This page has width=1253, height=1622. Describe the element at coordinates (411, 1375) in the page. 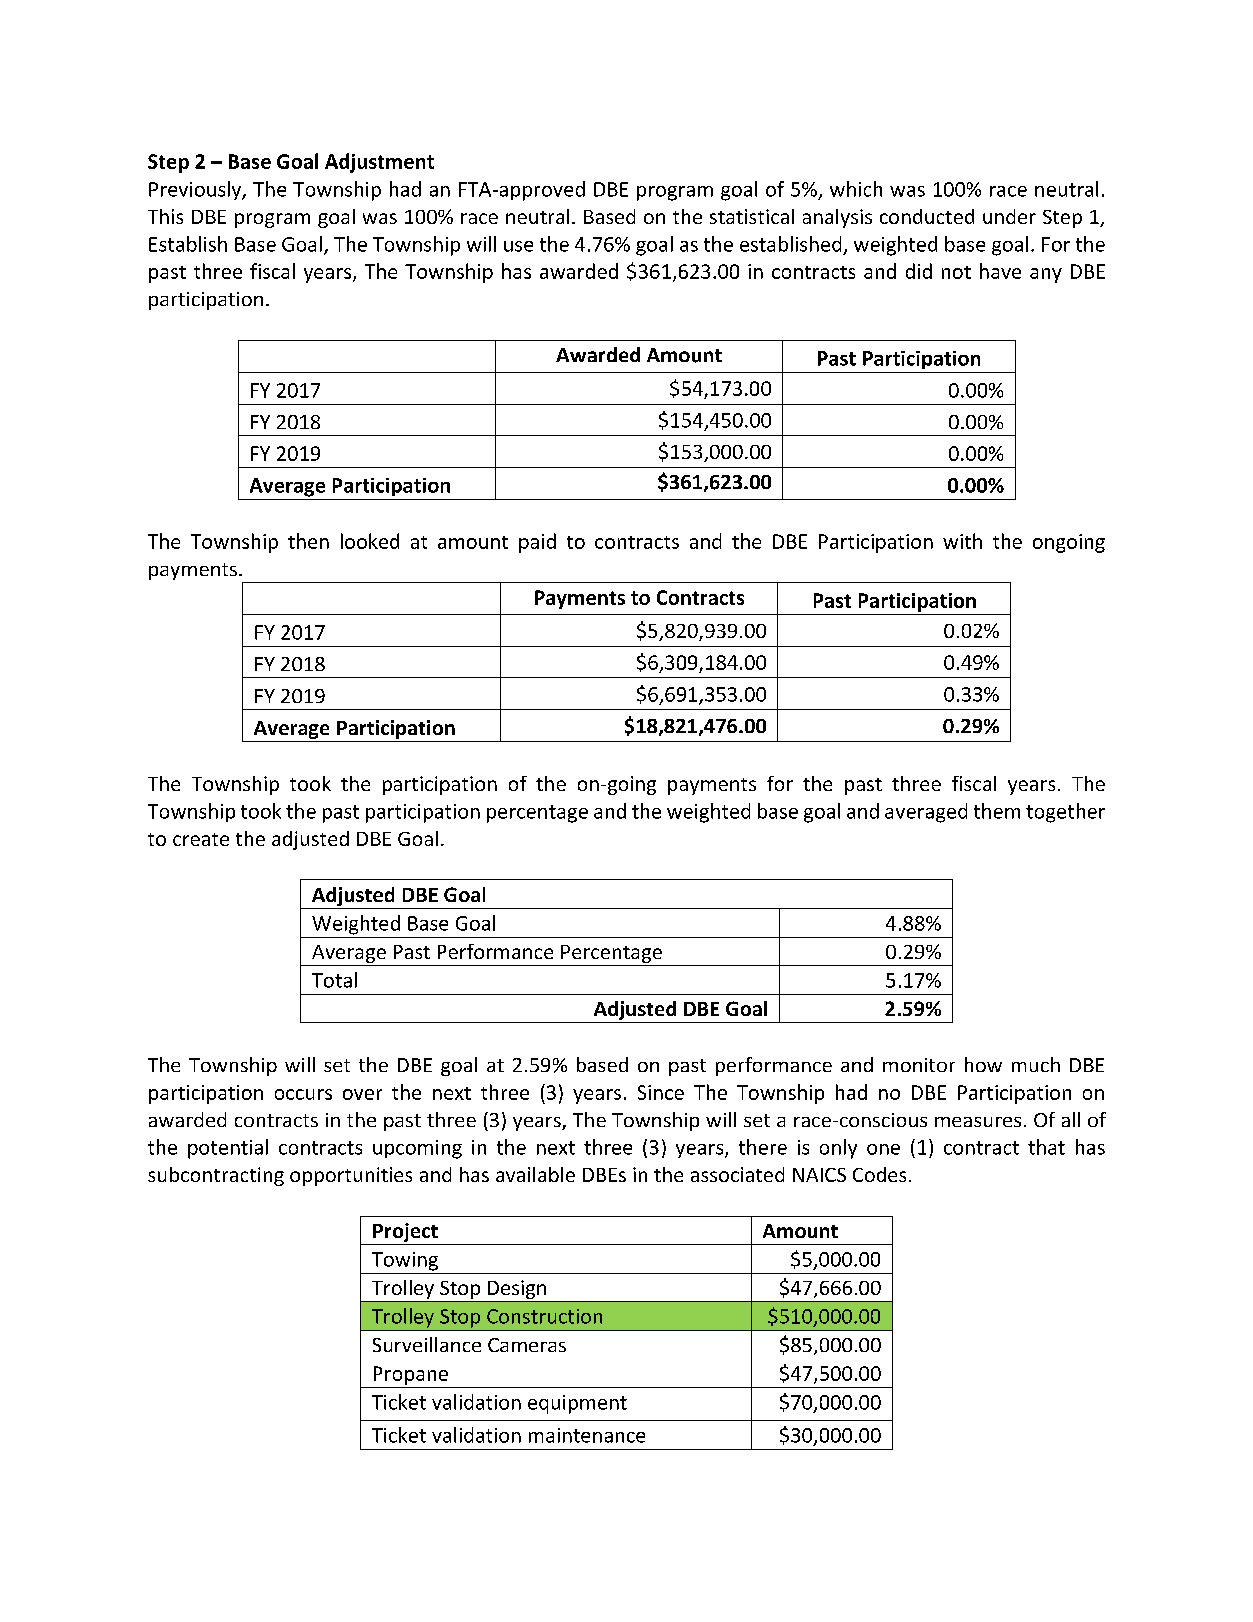

I see `Propane` at that location.
